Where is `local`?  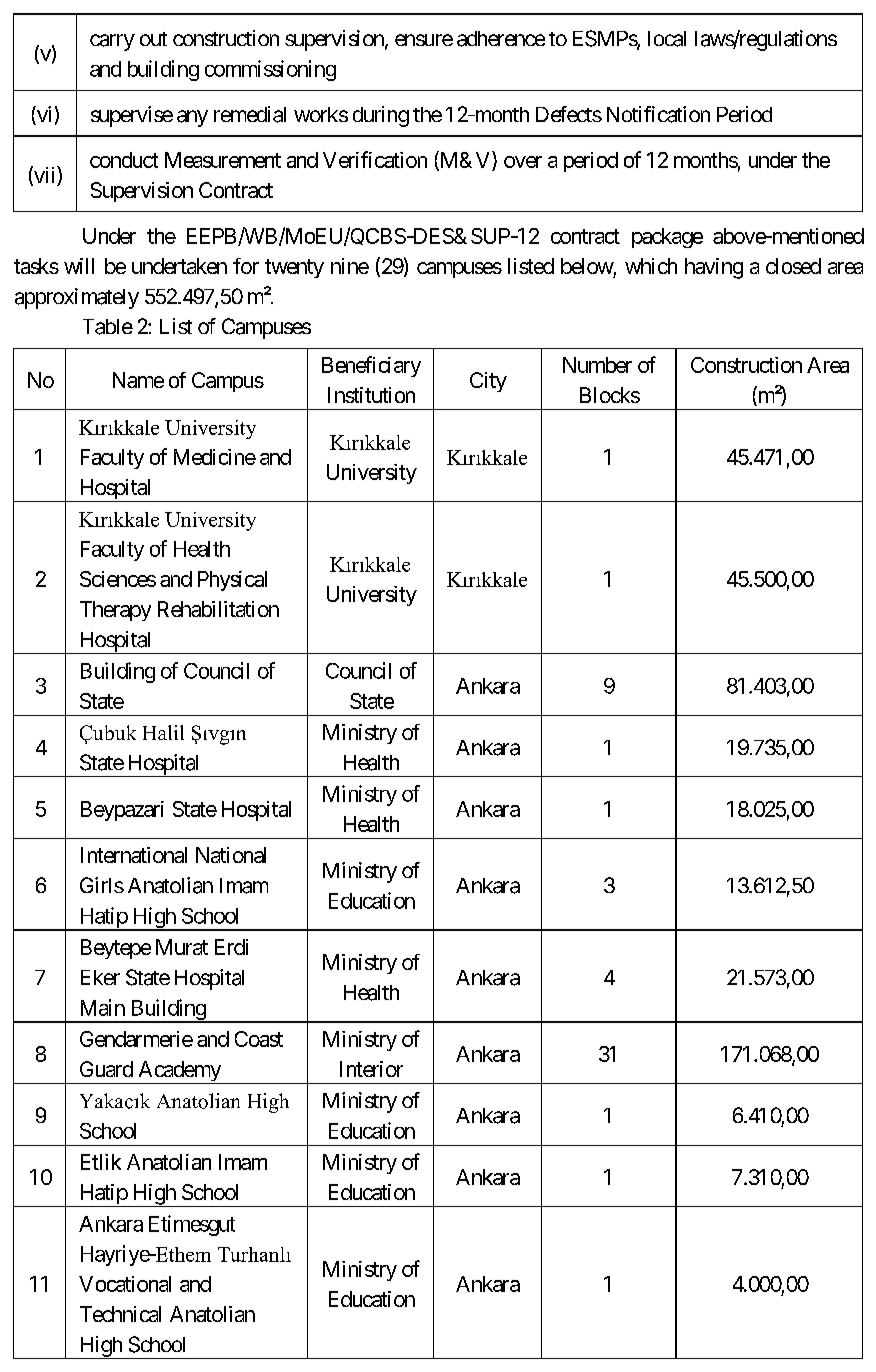 local is located at coordinates (667, 39).
